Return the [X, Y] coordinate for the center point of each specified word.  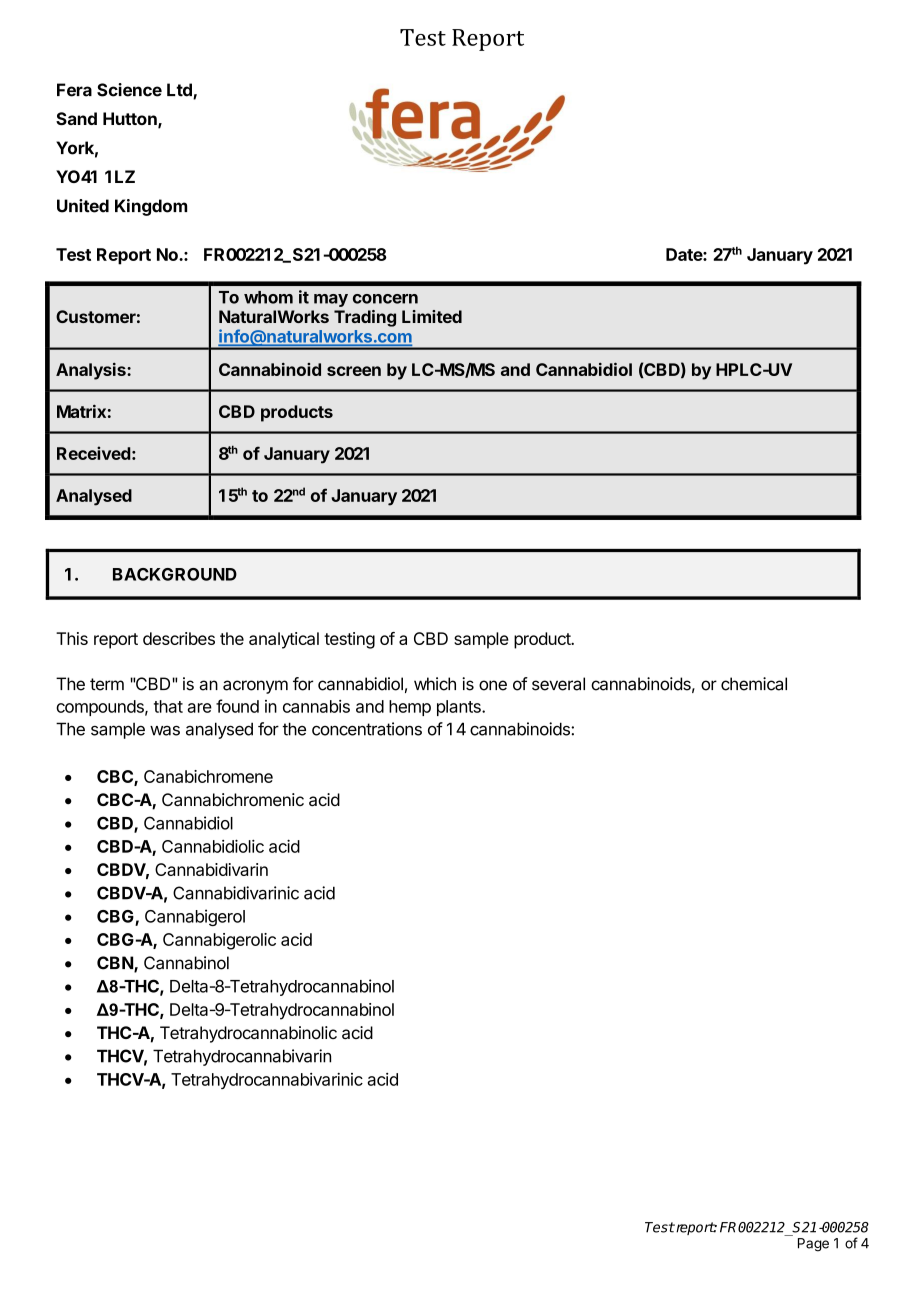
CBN [116, 964]
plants [460, 708]
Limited [432, 316]
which [435, 684]
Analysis [92, 371]
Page [813, 1245]
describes [179, 638]
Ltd [180, 91]
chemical [754, 684]
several [558, 684]
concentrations [367, 729]
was [165, 731]
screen [354, 371]
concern [385, 299]
